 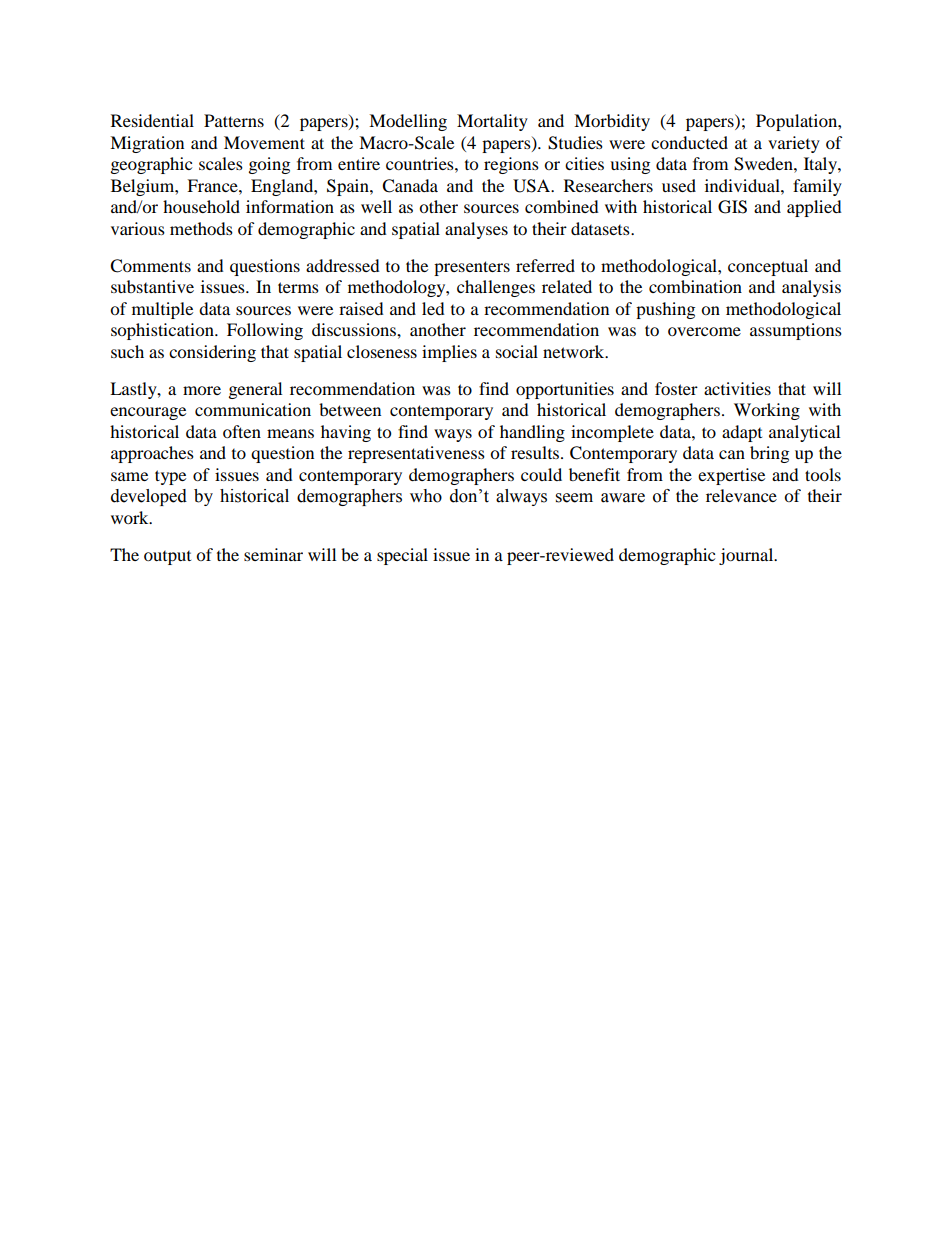 What do you see at coordinates (492, 122) in the screenshot?
I see `Mortality` at bounding box center [492, 122].
